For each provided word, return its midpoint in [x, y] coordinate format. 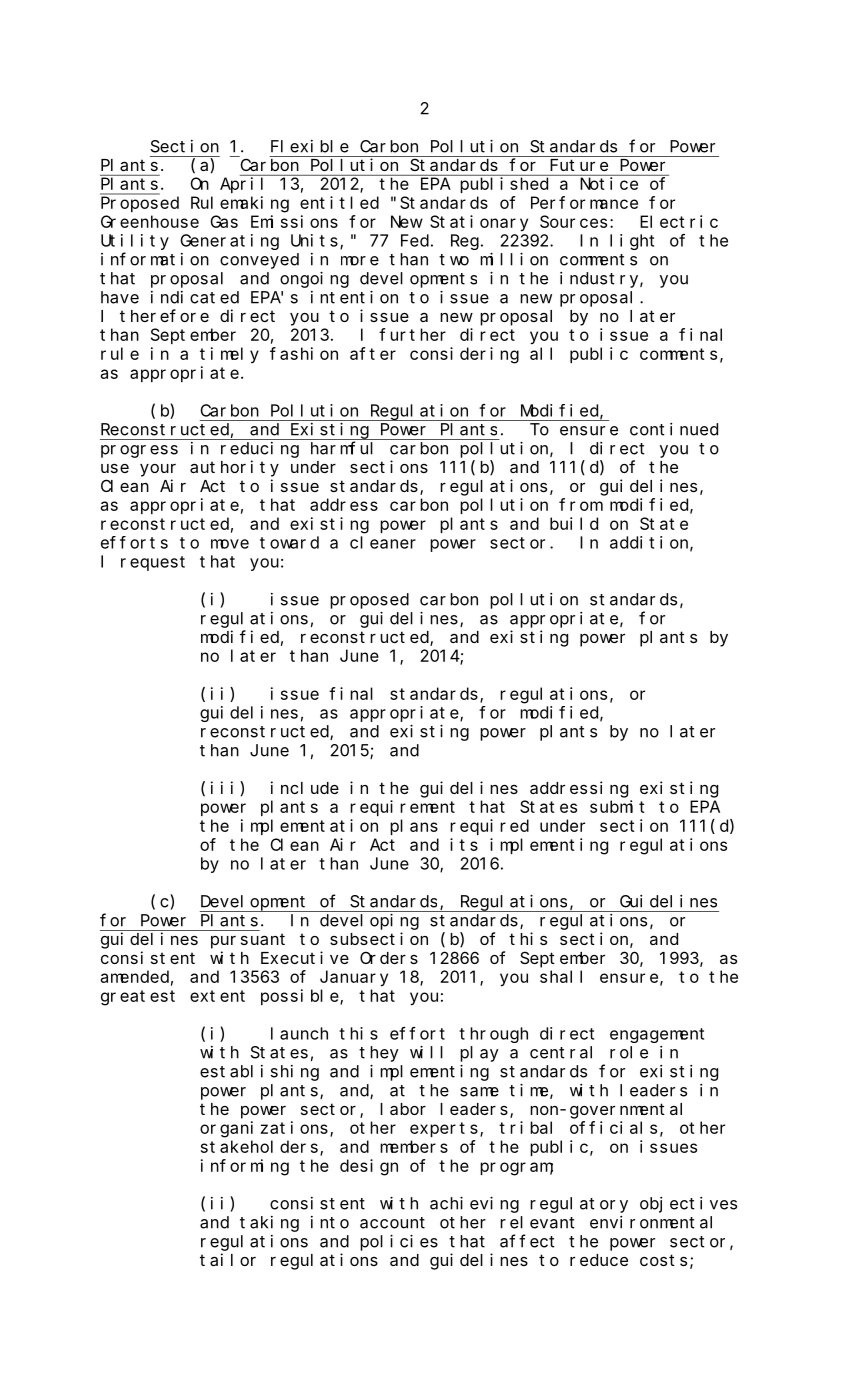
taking [269, 1224]
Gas [224, 222]
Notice [609, 183]
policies [399, 1243]
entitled [339, 202]
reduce [599, 1260]
